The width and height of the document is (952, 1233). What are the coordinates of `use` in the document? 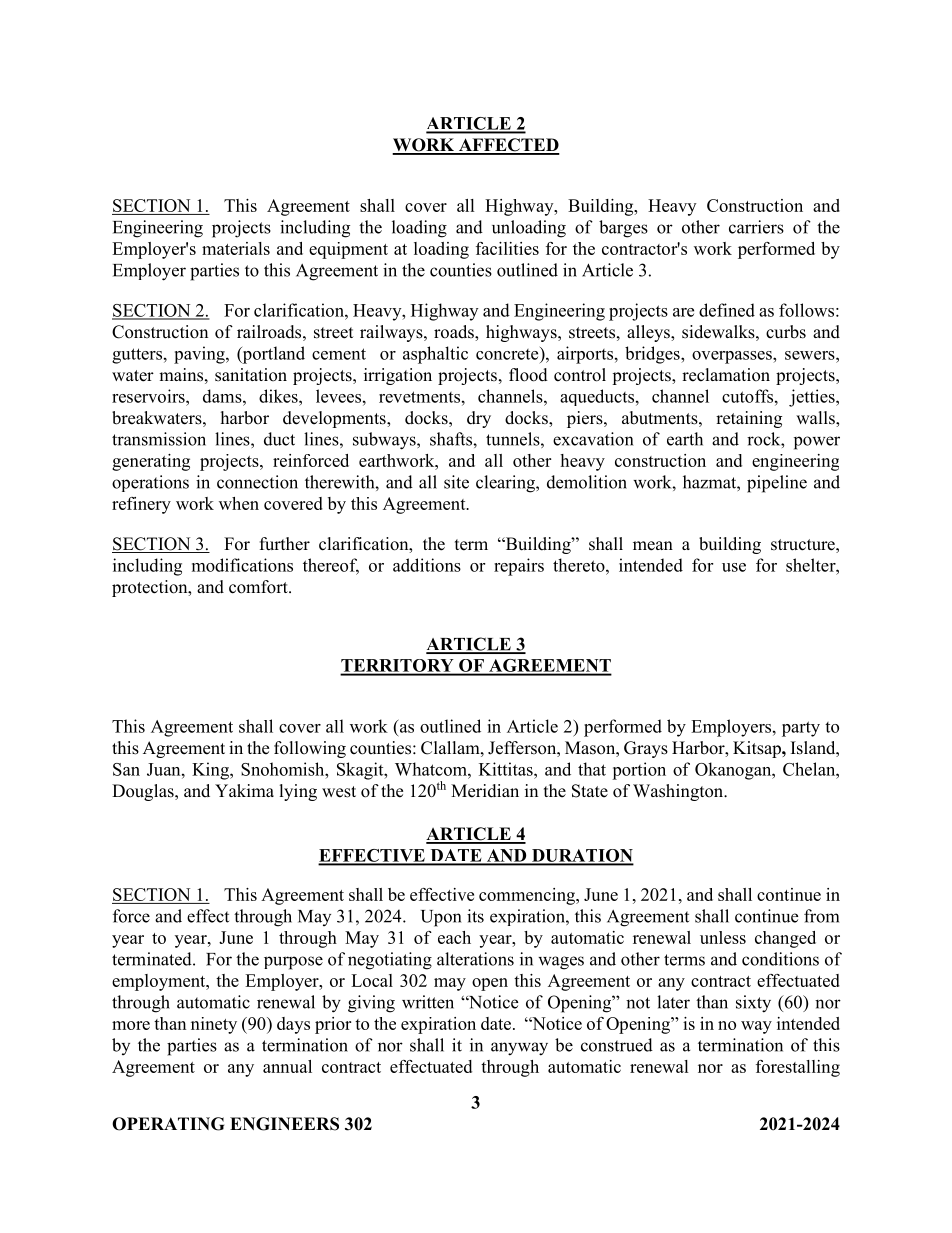 It's located at (734, 567).
